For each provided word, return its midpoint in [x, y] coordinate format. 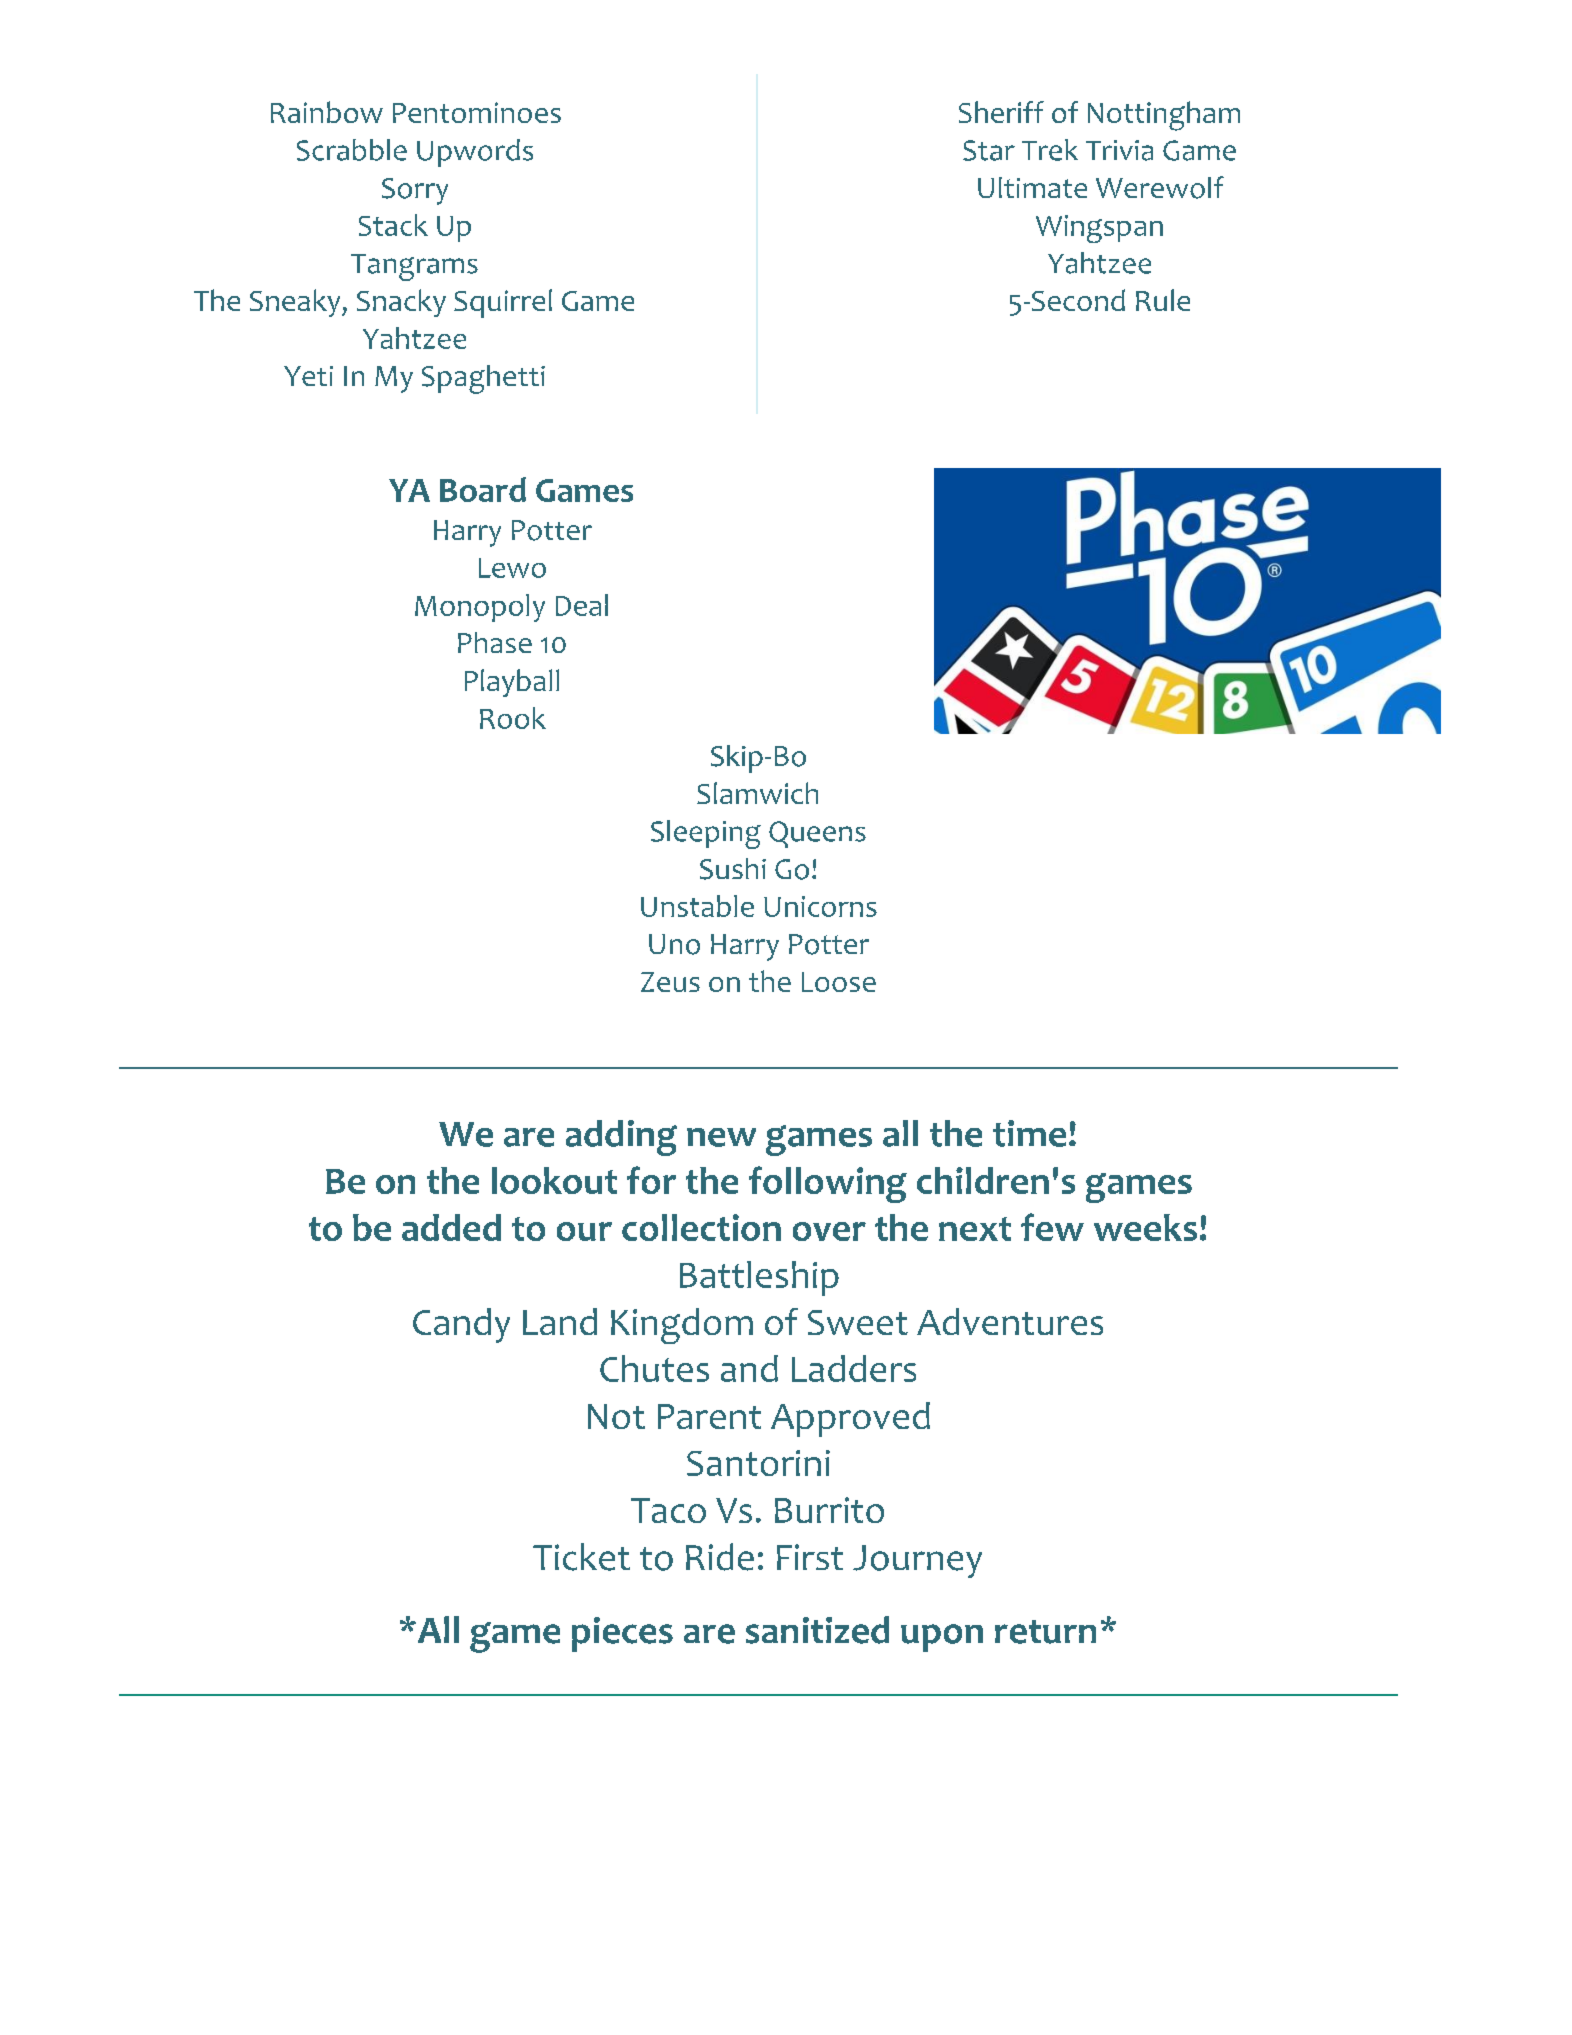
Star [989, 150]
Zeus [670, 982]
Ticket [581, 1557]
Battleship [759, 1278]
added [451, 1227]
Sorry [415, 191]
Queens [817, 834]
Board [483, 489]
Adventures [1010, 1321]
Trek [1050, 150]
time [1029, 1133]
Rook [513, 718]
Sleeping [706, 834]
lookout [554, 1180]
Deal [582, 605]
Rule [1163, 300]
